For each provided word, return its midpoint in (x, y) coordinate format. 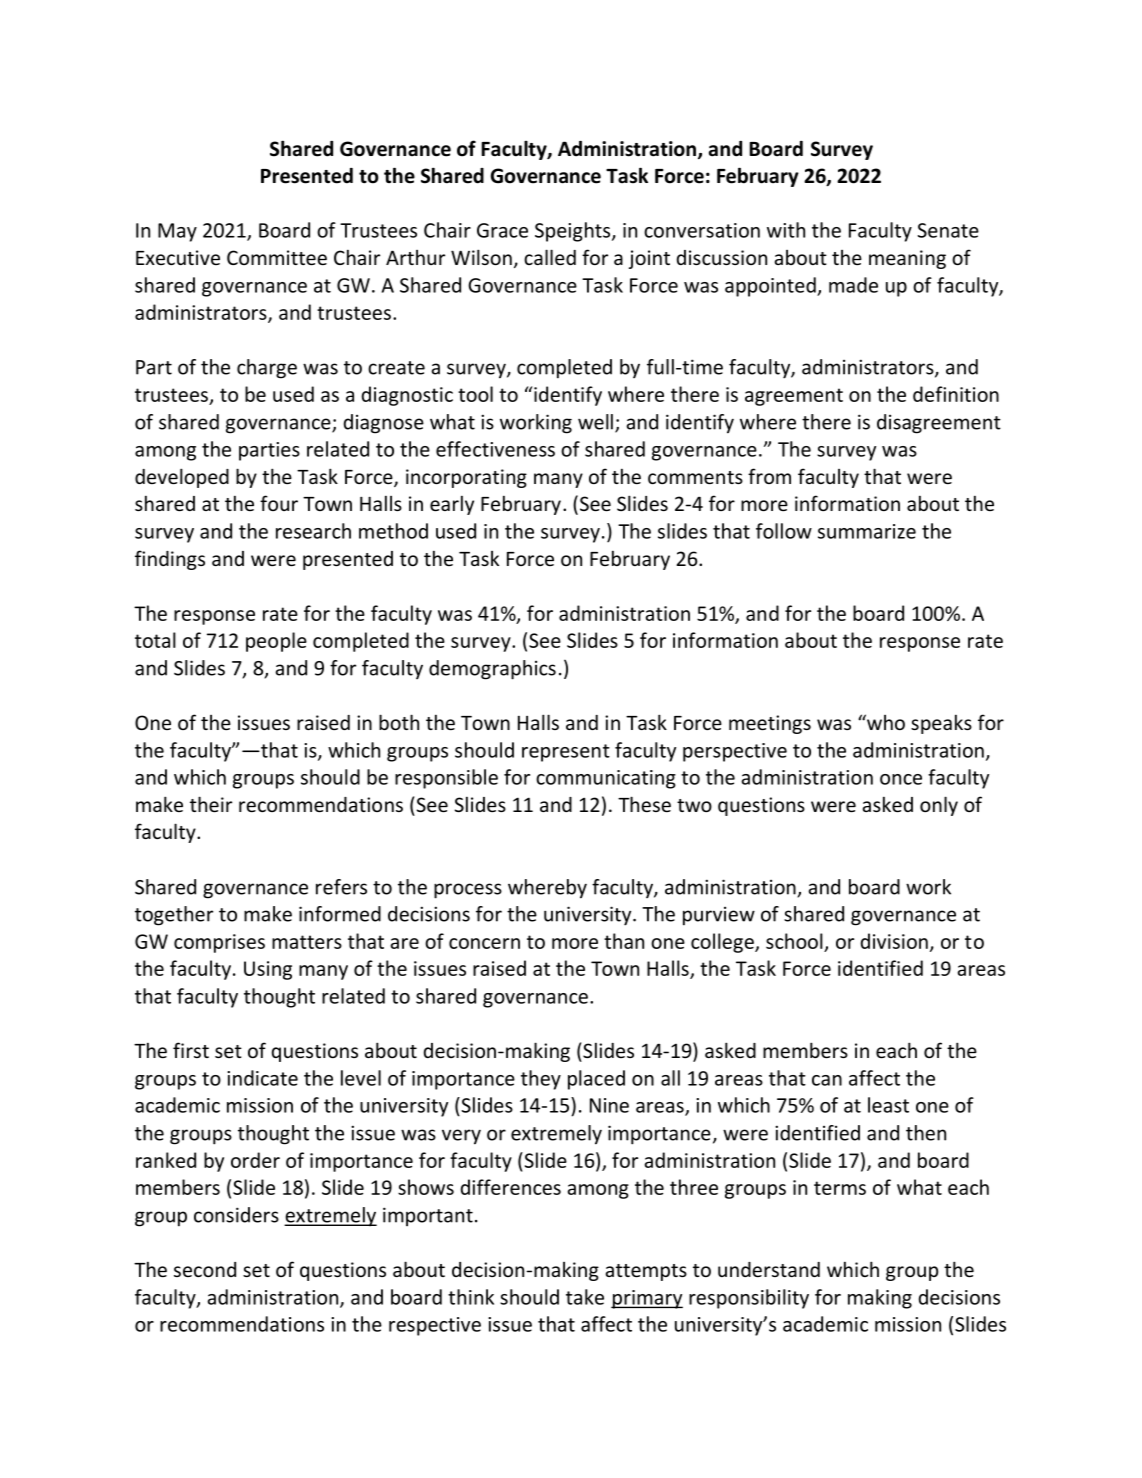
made (853, 285)
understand (769, 1269)
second (205, 1269)
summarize (867, 531)
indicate (262, 1078)
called (550, 257)
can (827, 1080)
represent (566, 753)
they (541, 1080)
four (279, 503)
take (585, 1297)
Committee (277, 257)
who (885, 722)
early (452, 505)
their (211, 804)
